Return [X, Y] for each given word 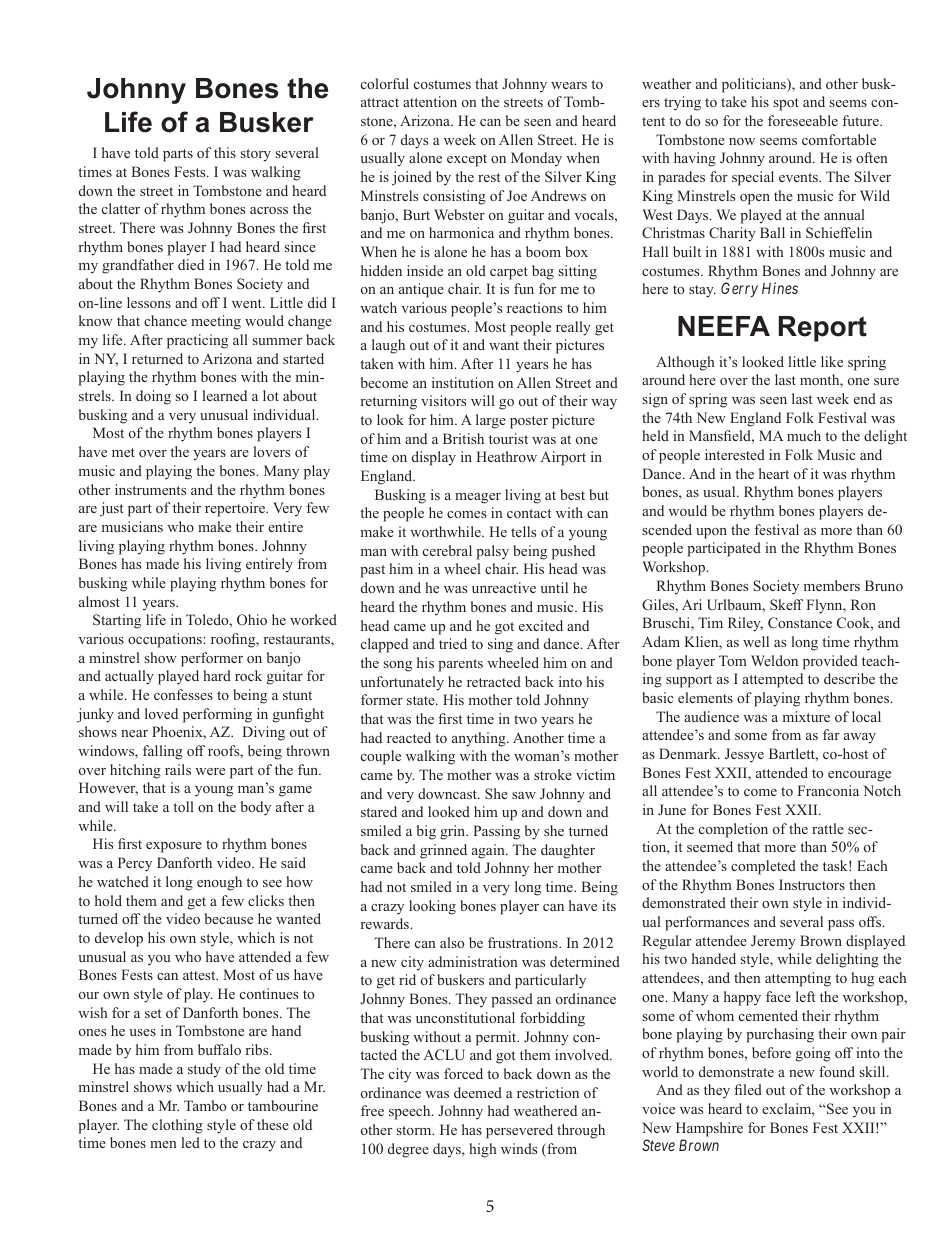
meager [478, 498]
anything [480, 739]
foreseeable [803, 120]
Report [823, 329]
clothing [177, 1126]
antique [421, 290]
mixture [806, 716]
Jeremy [773, 942]
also [452, 942]
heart [774, 473]
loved [161, 713]
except [467, 160]
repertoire [236, 509]
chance [165, 320]
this [225, 152]
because [229, 918]
